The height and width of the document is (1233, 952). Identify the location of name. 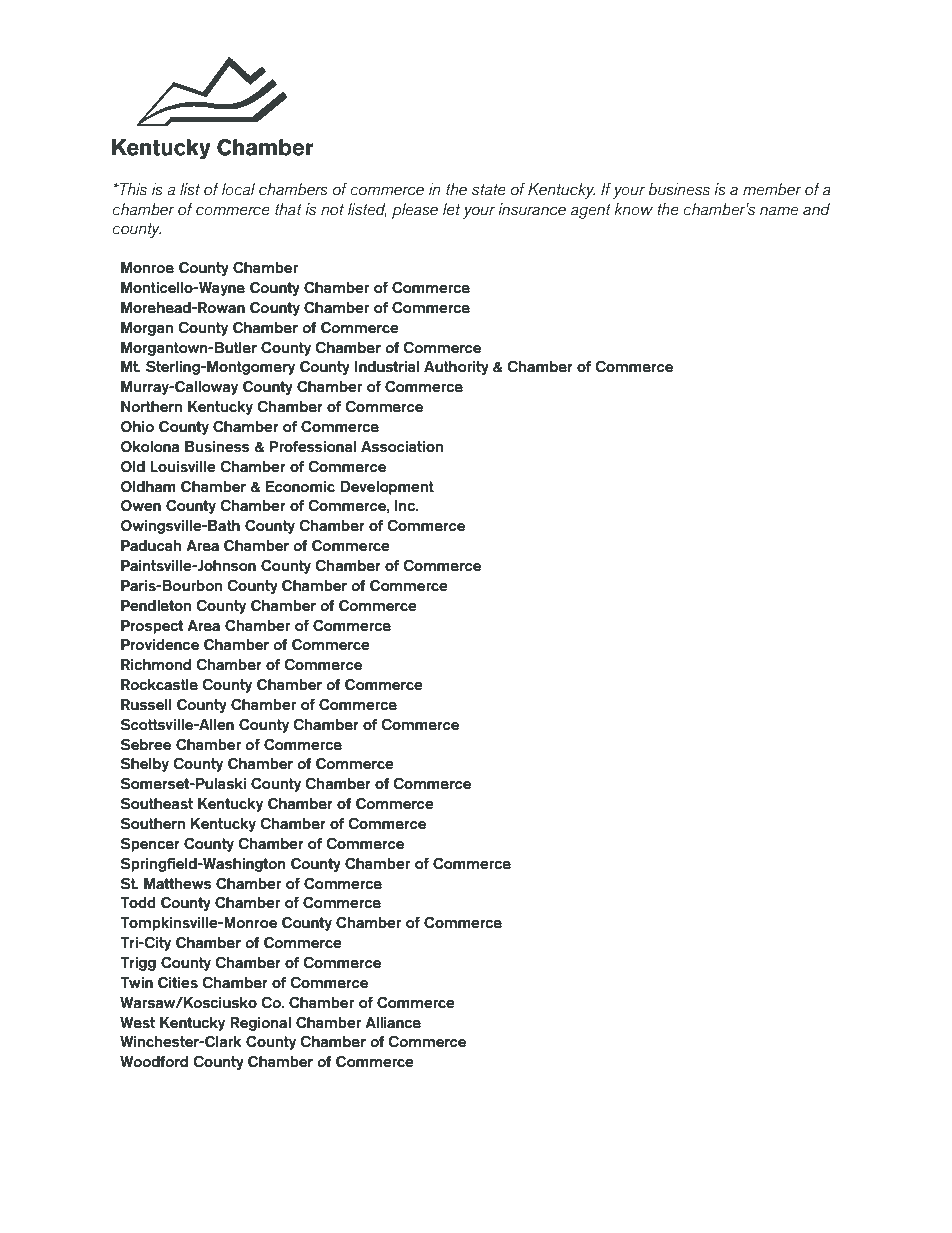
(779, 211).
